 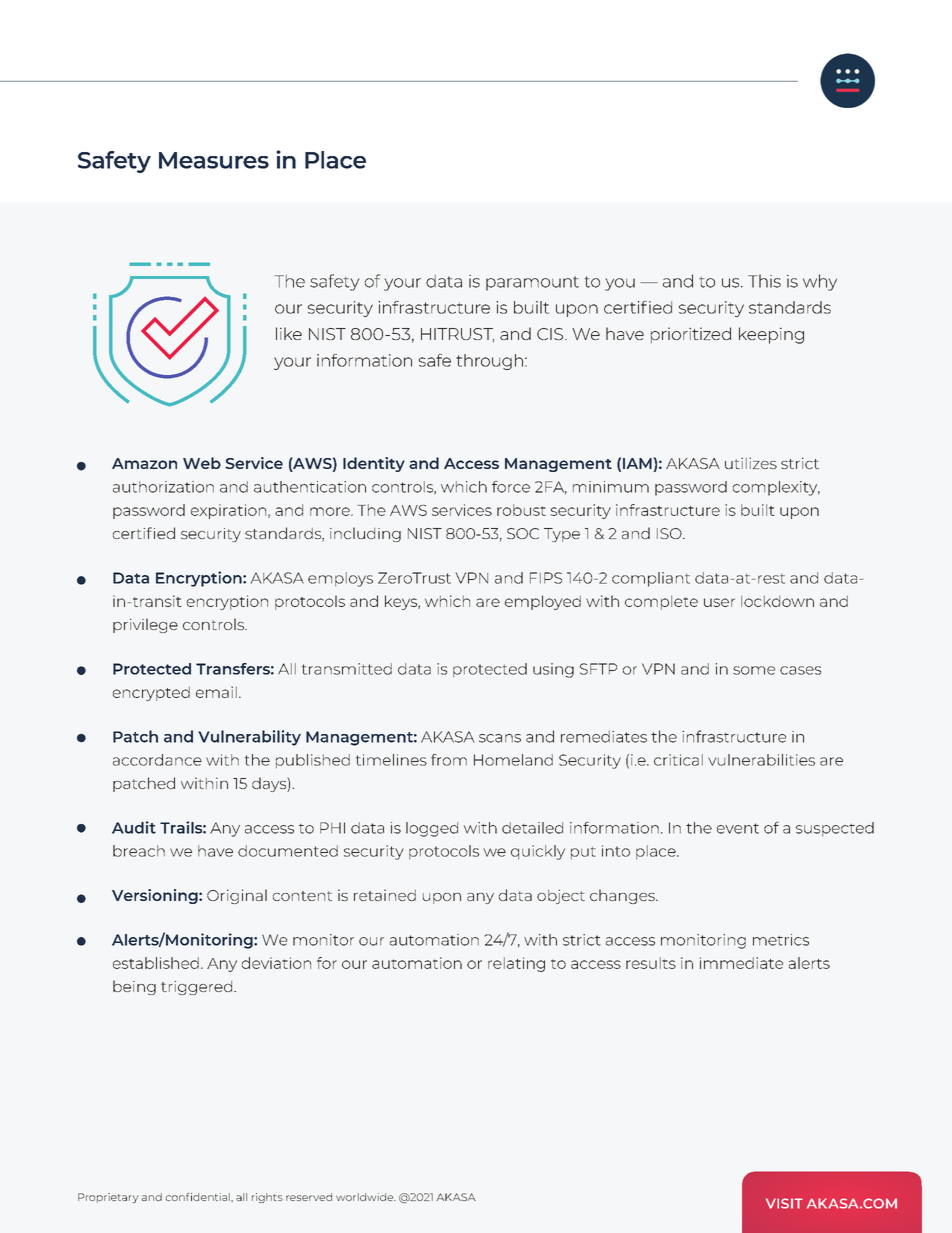 I want to click on breach, so click(x=139, y=851).
